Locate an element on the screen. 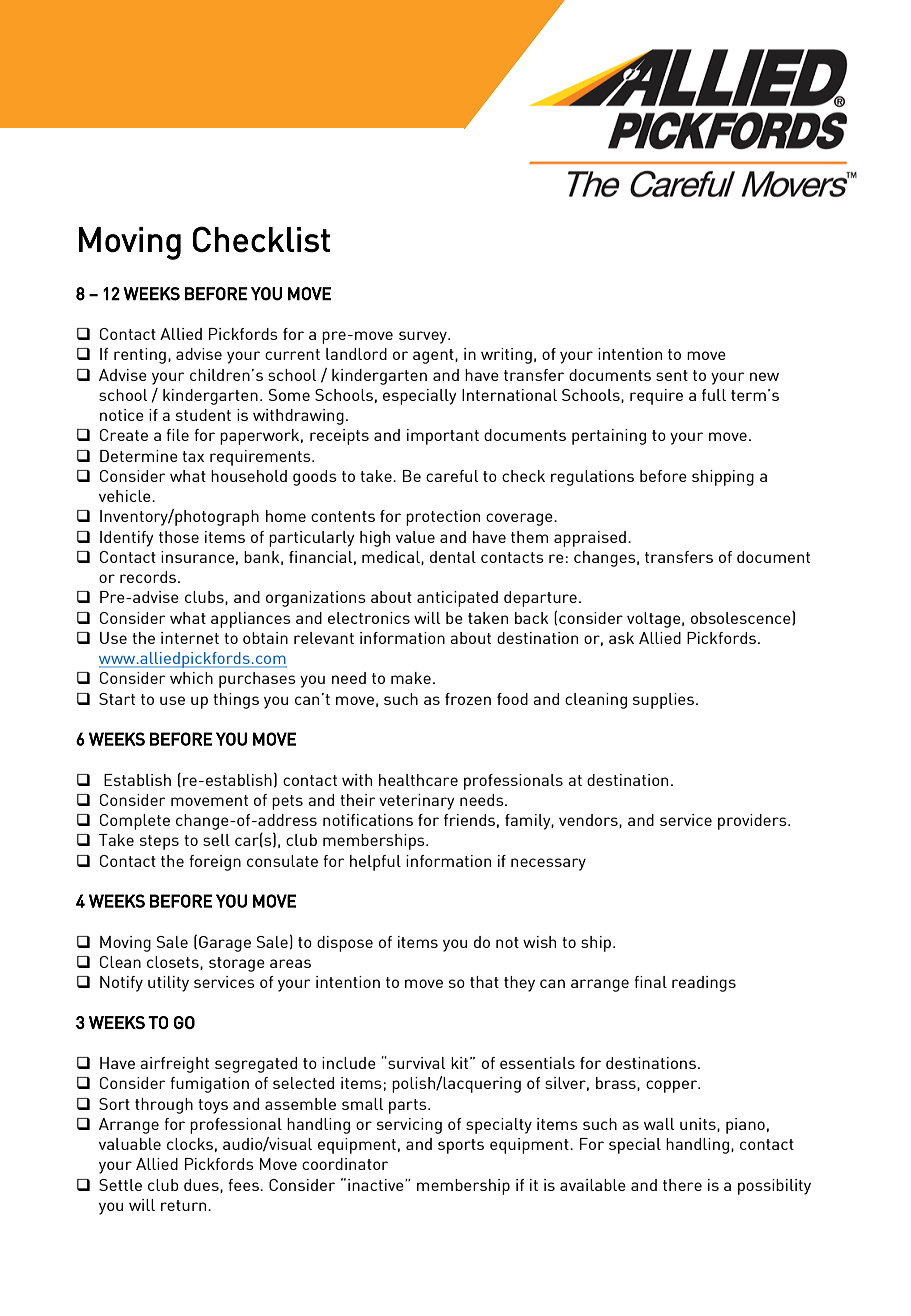 The image size is (911, 1316). full is located at coordinates (714, 395).
